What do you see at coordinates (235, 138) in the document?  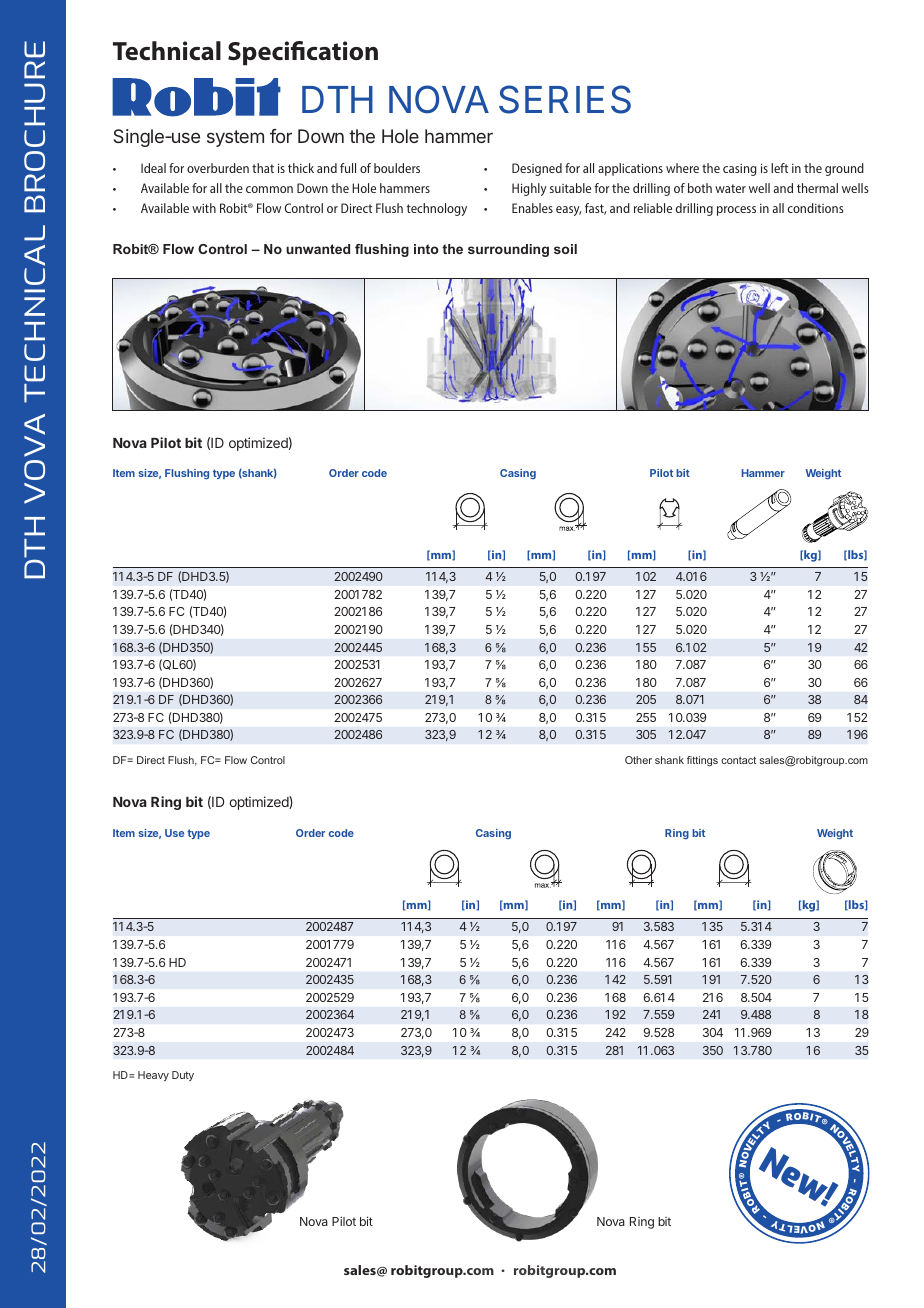 I see `system` at bounding box center [235, 138].
